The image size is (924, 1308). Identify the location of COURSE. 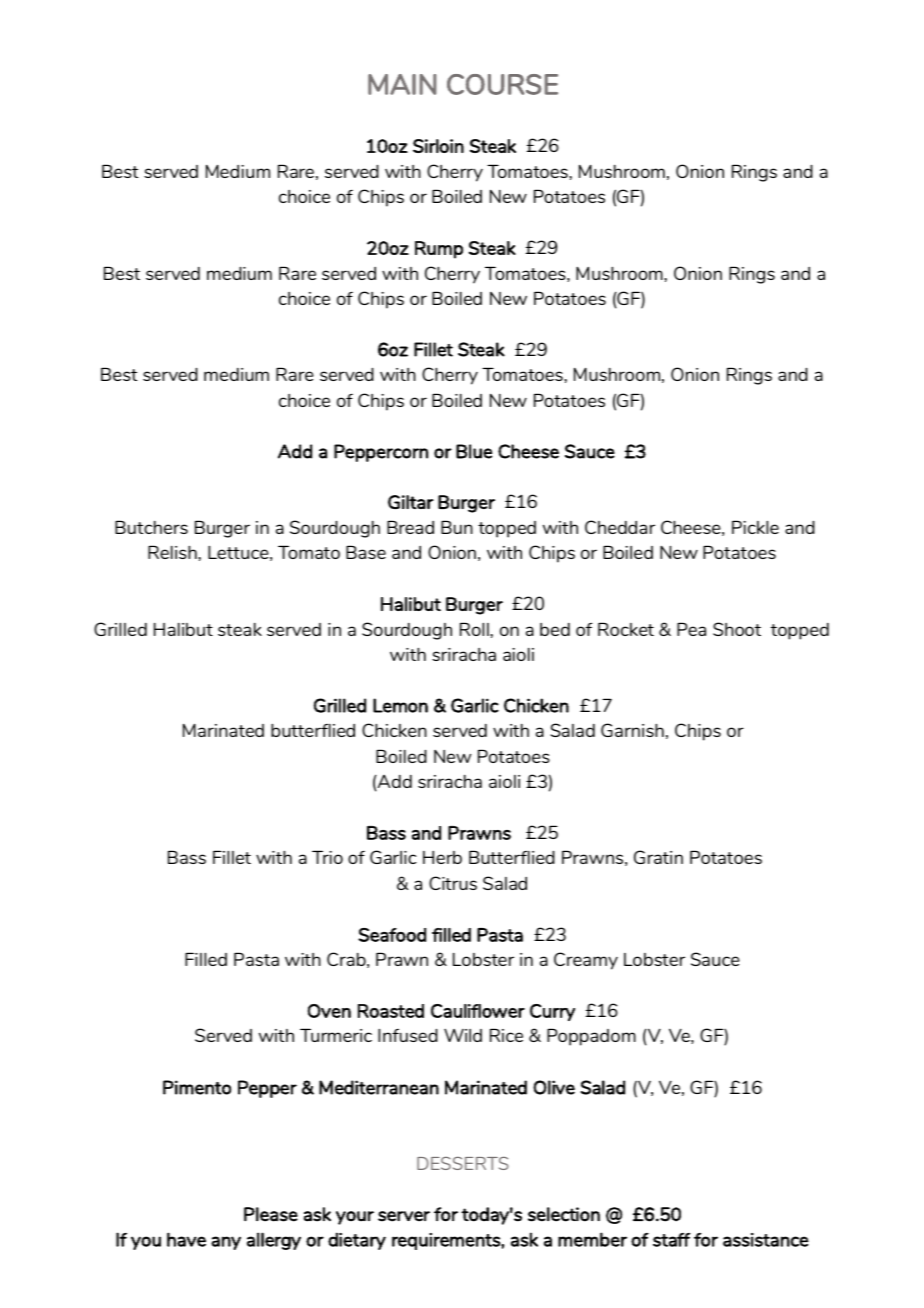
(502, 84).
